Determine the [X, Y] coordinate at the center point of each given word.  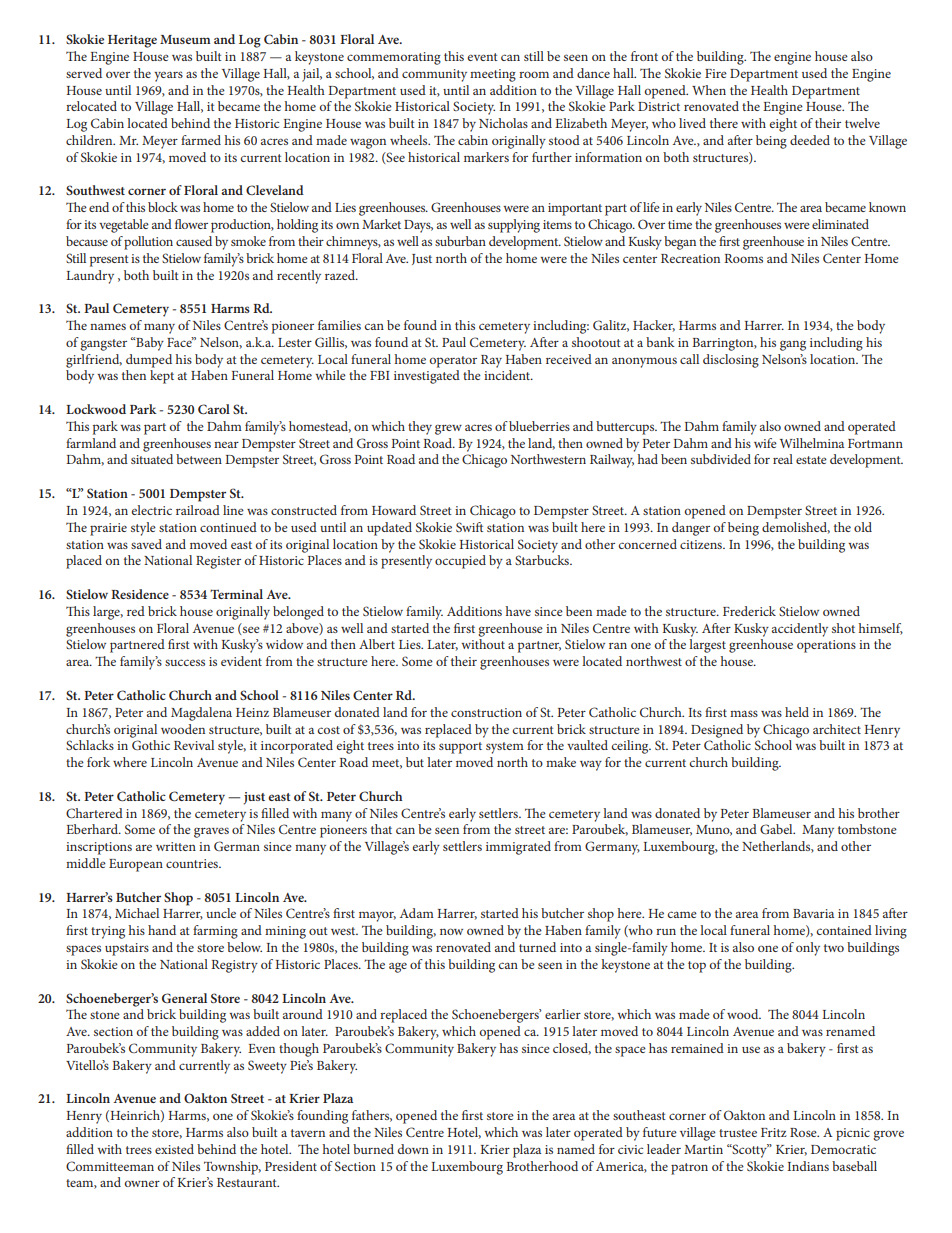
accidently [800, 630]
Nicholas [503, 123]
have [518, 611]
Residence [140, 594]
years [168, 76]
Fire [716, 73]
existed [174, 1149]
